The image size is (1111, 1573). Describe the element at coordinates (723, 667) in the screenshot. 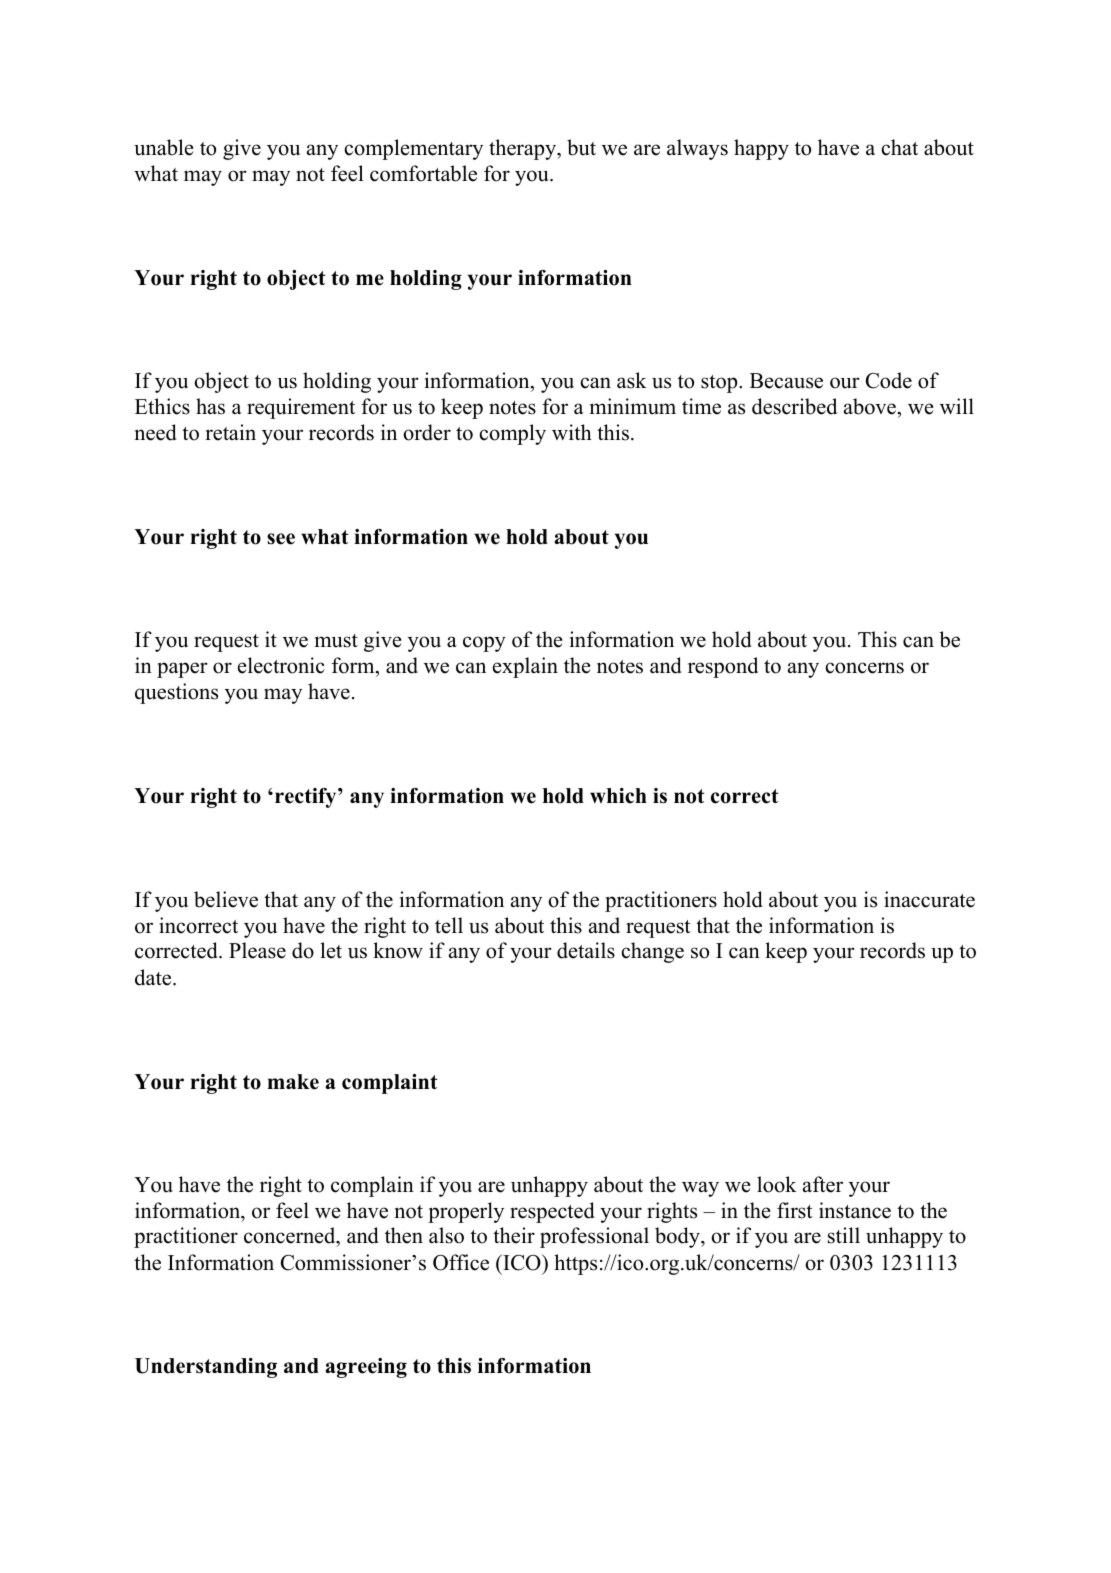

I see `respond` at that location.
